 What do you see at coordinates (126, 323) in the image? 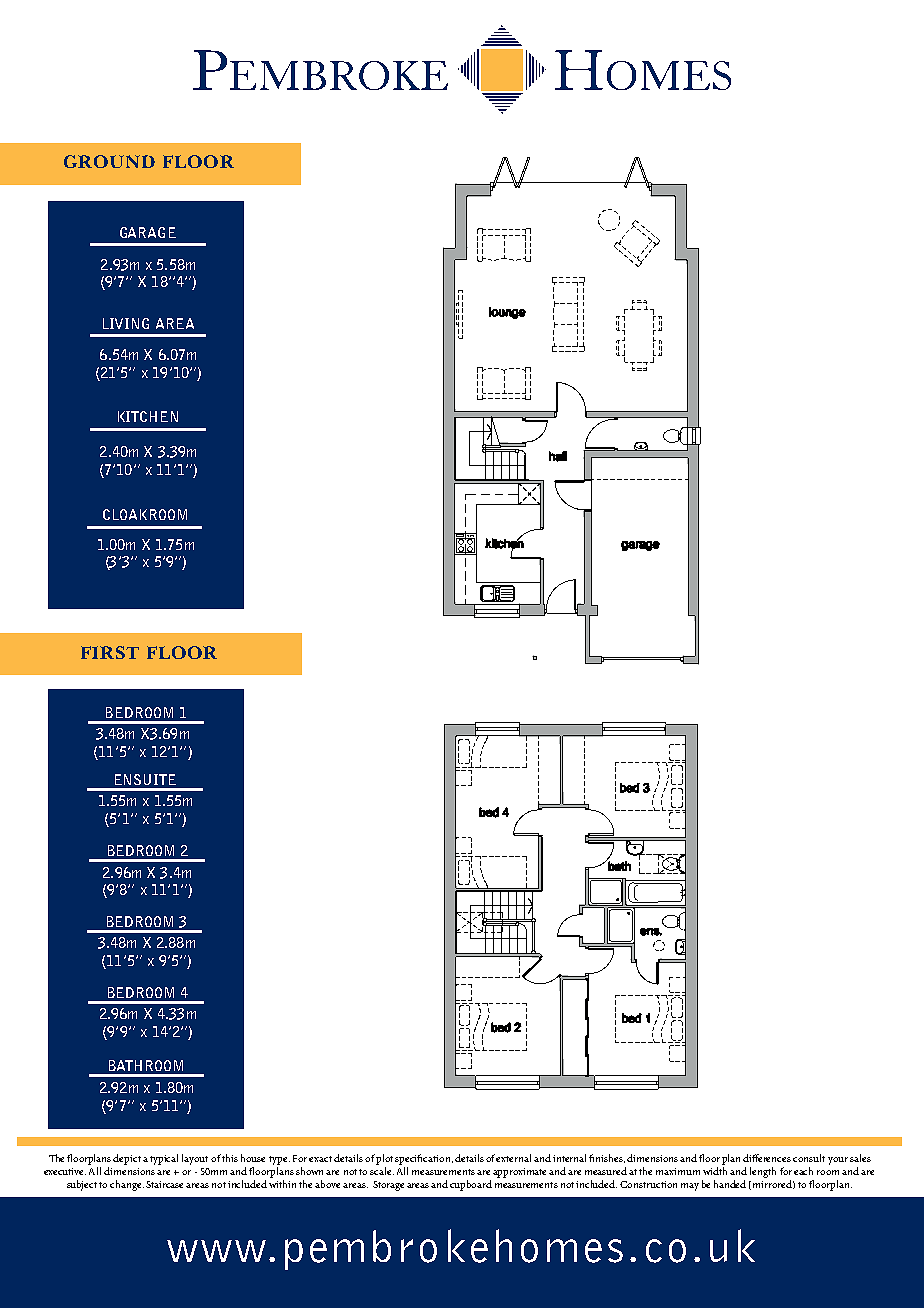
I see `LIVING` at bounding box center [126, 323].
